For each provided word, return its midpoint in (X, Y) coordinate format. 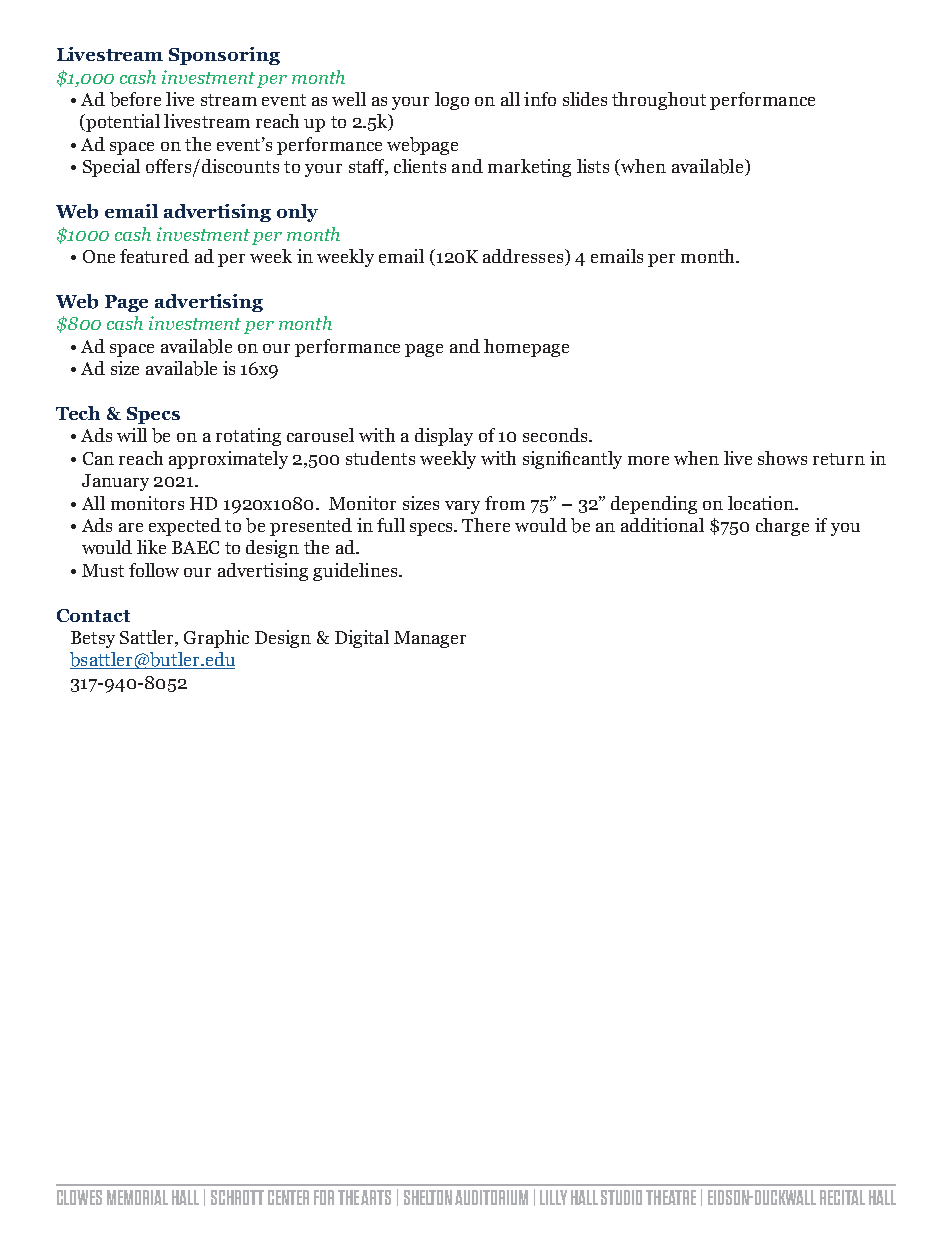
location (762, 503)
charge (782, 527)
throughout (659, 101)
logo (452, 101)
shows (782, 458)
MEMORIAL (137, 1197)
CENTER (288, 1197)
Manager (430, 639)
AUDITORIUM (491, 1197)
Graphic (216, 639)
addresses (523, 256)
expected (185, 527)
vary (462, 507)
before (135, 99)
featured (154, 256)
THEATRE (671, 1197)
